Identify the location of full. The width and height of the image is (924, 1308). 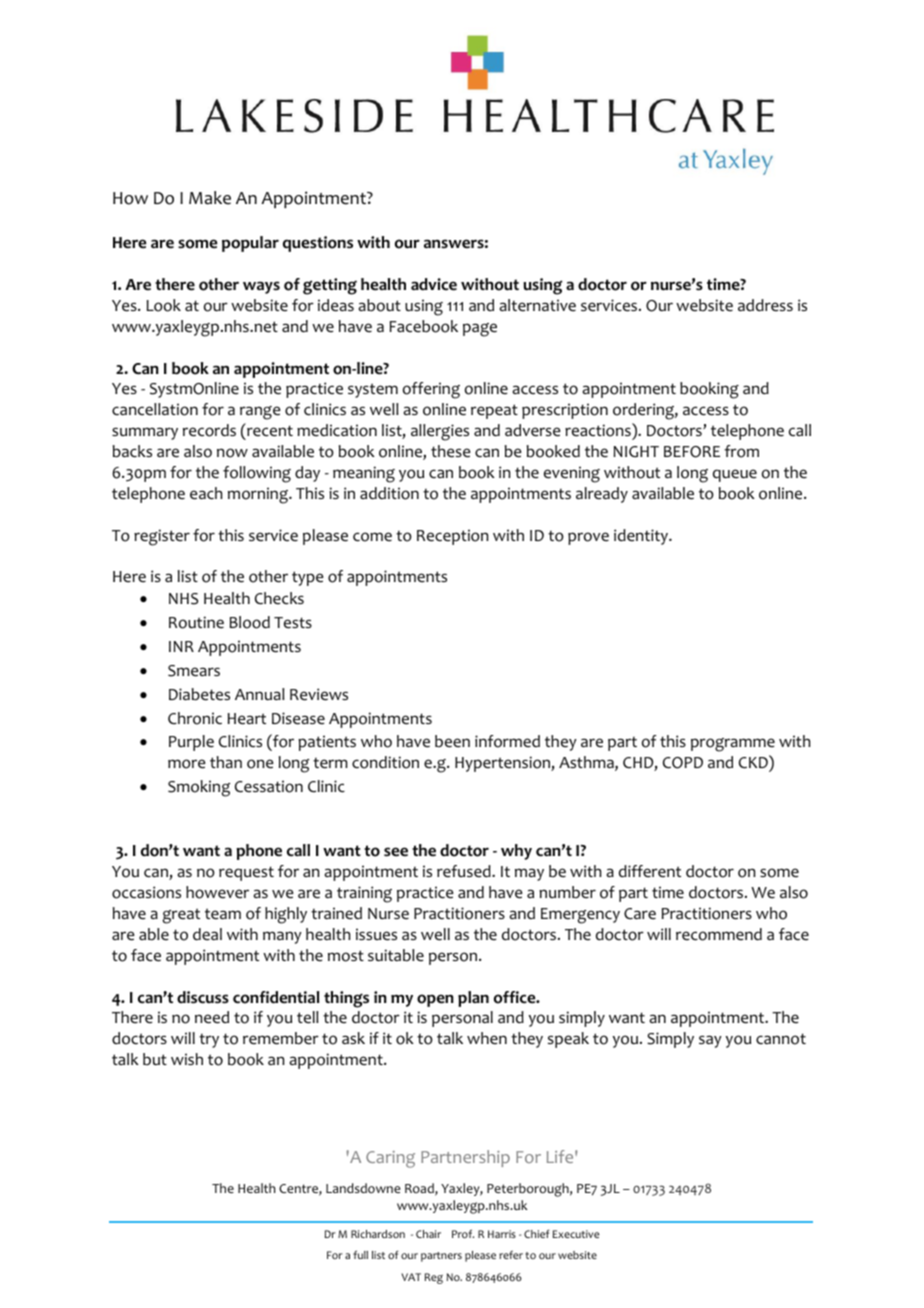
(360, 1254).
